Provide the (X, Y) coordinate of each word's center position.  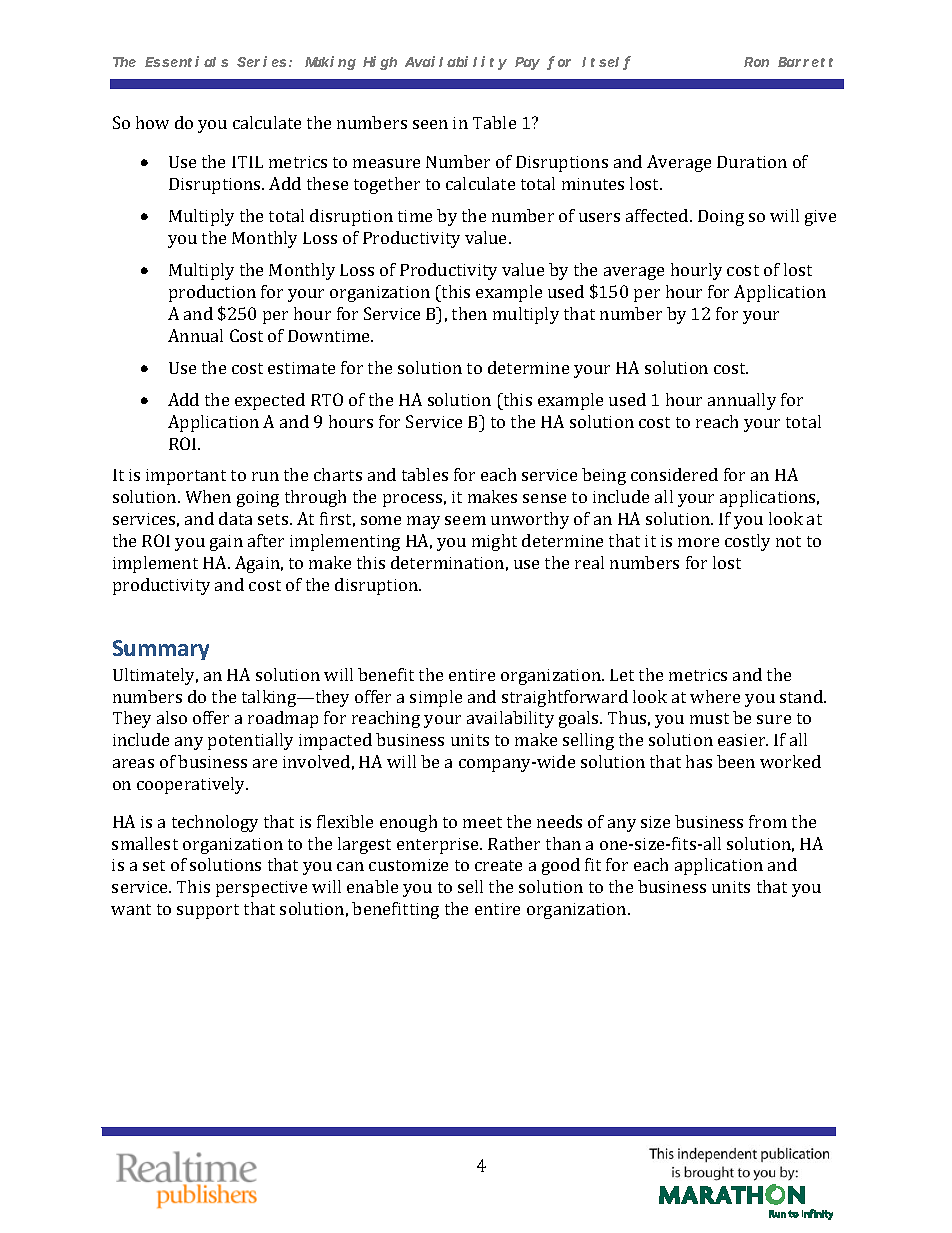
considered (674, 474)
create (498, 865)
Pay (527, 63)
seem (465, 520)
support (208, 911)
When (208, 496)
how (152, 122)
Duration (752, 162)
